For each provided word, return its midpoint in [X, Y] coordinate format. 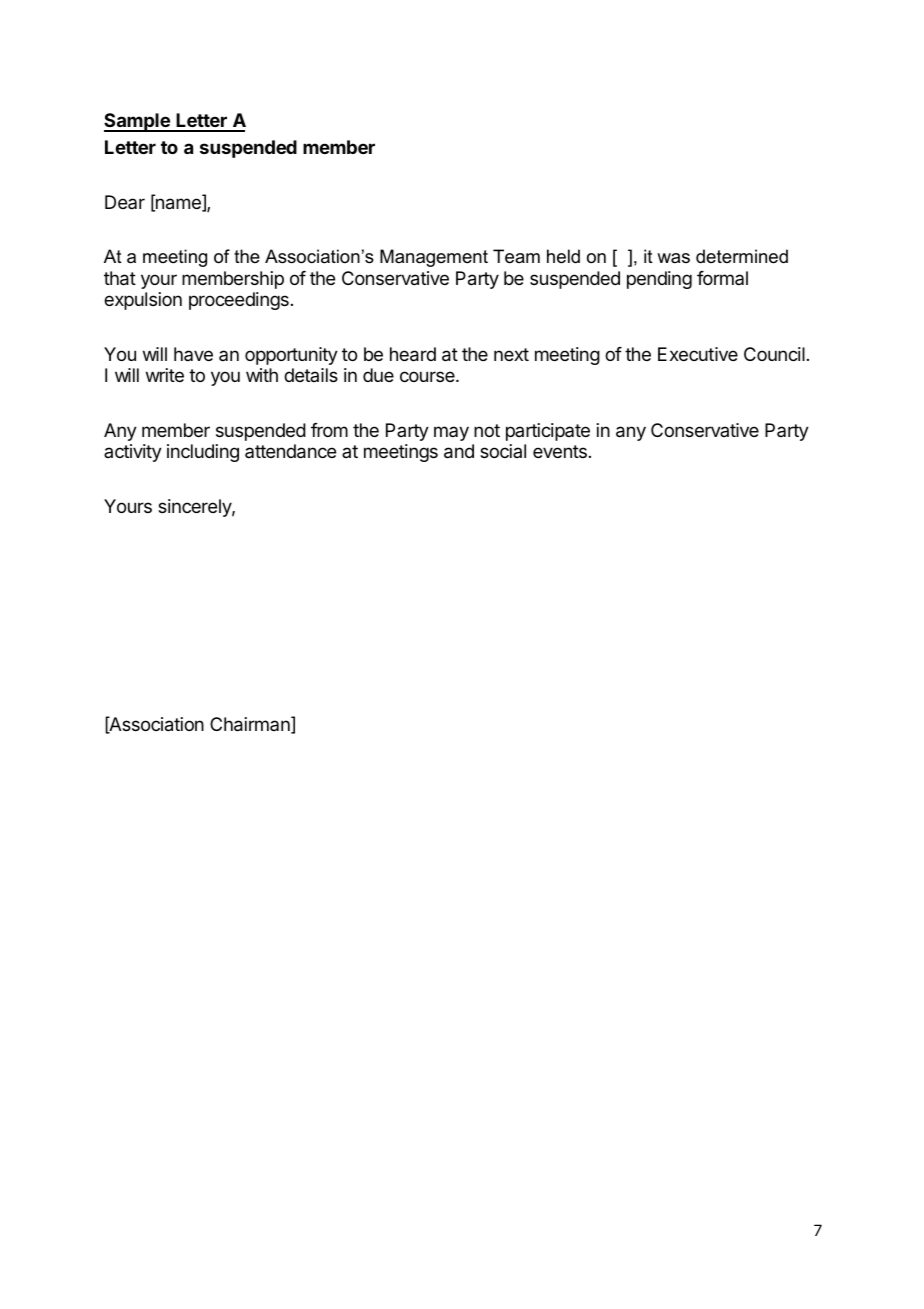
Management [434, 258]
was [673, 258]
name [178, 205]
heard [413, 354]
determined [742, 256]
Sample [138, 122]
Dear [125, 202]
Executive [698, 354]
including [203, 453]
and [459, 451]
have [193, 354]
